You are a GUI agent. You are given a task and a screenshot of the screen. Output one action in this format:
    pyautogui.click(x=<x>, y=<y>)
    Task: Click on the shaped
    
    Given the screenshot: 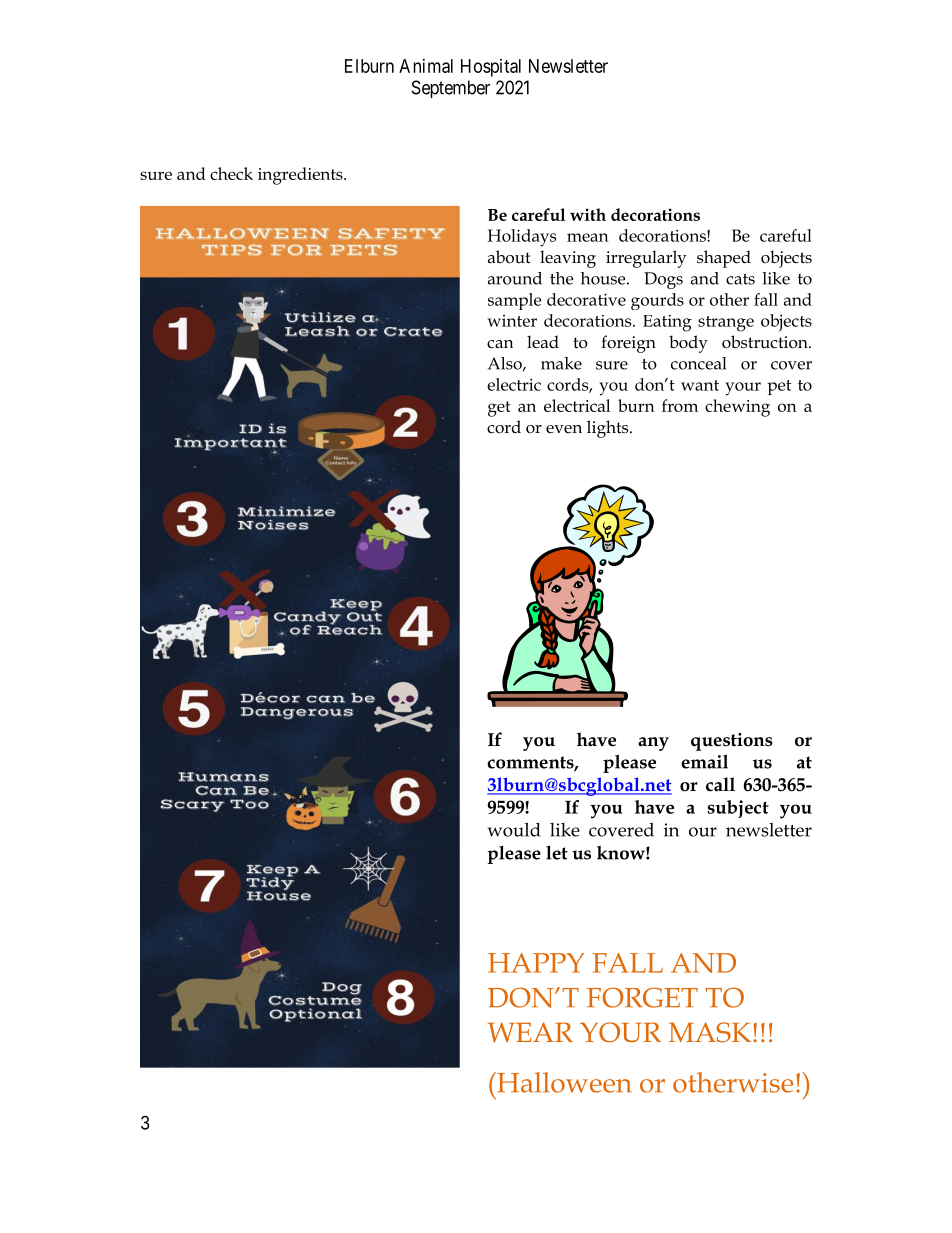 What is the action you would take?
    pyautogui.click(x=724, y=259)
